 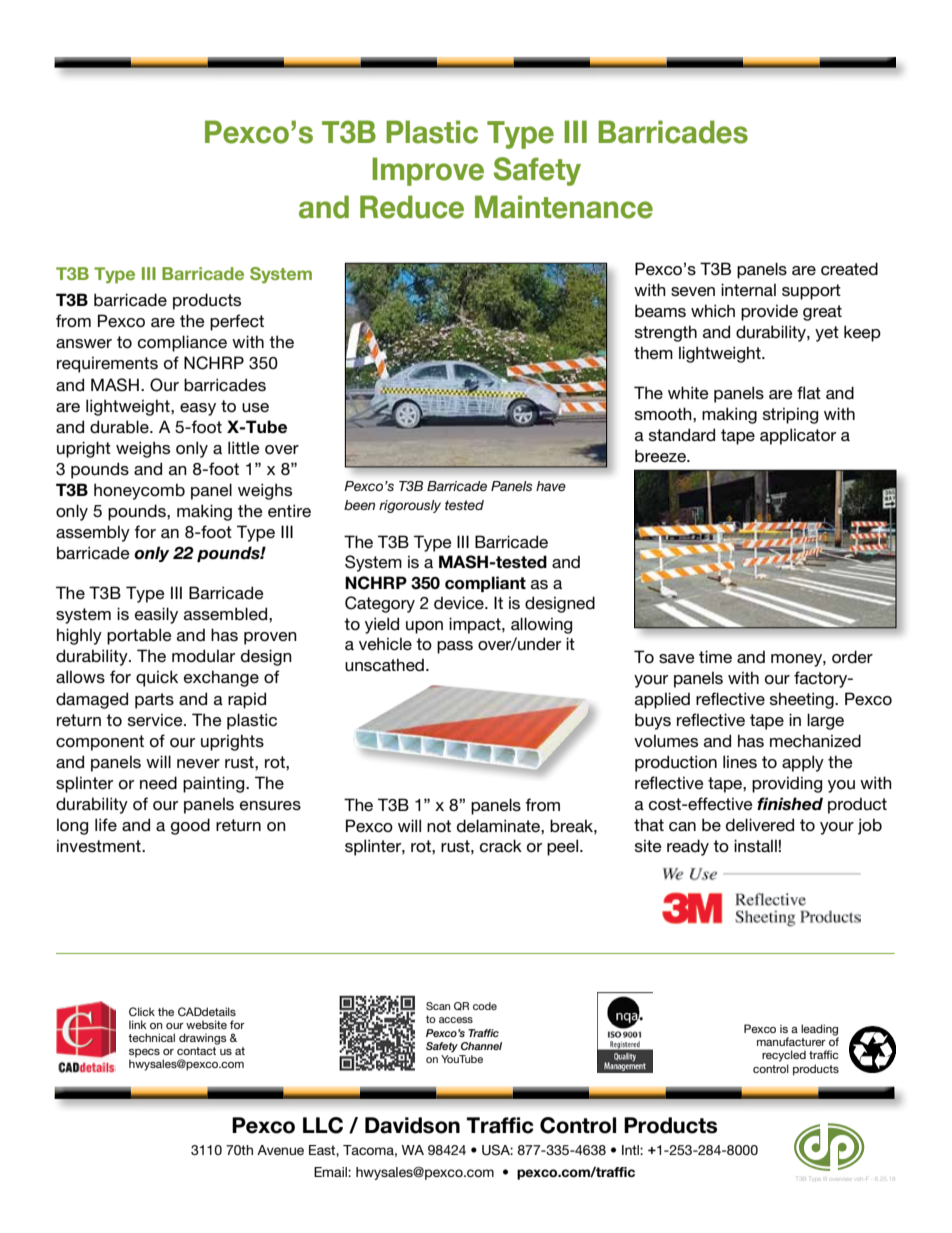 What do you see at coordinates (280, 1150) in the screenshot?
I see `Avenue` at bounding box center [280, 1150].
